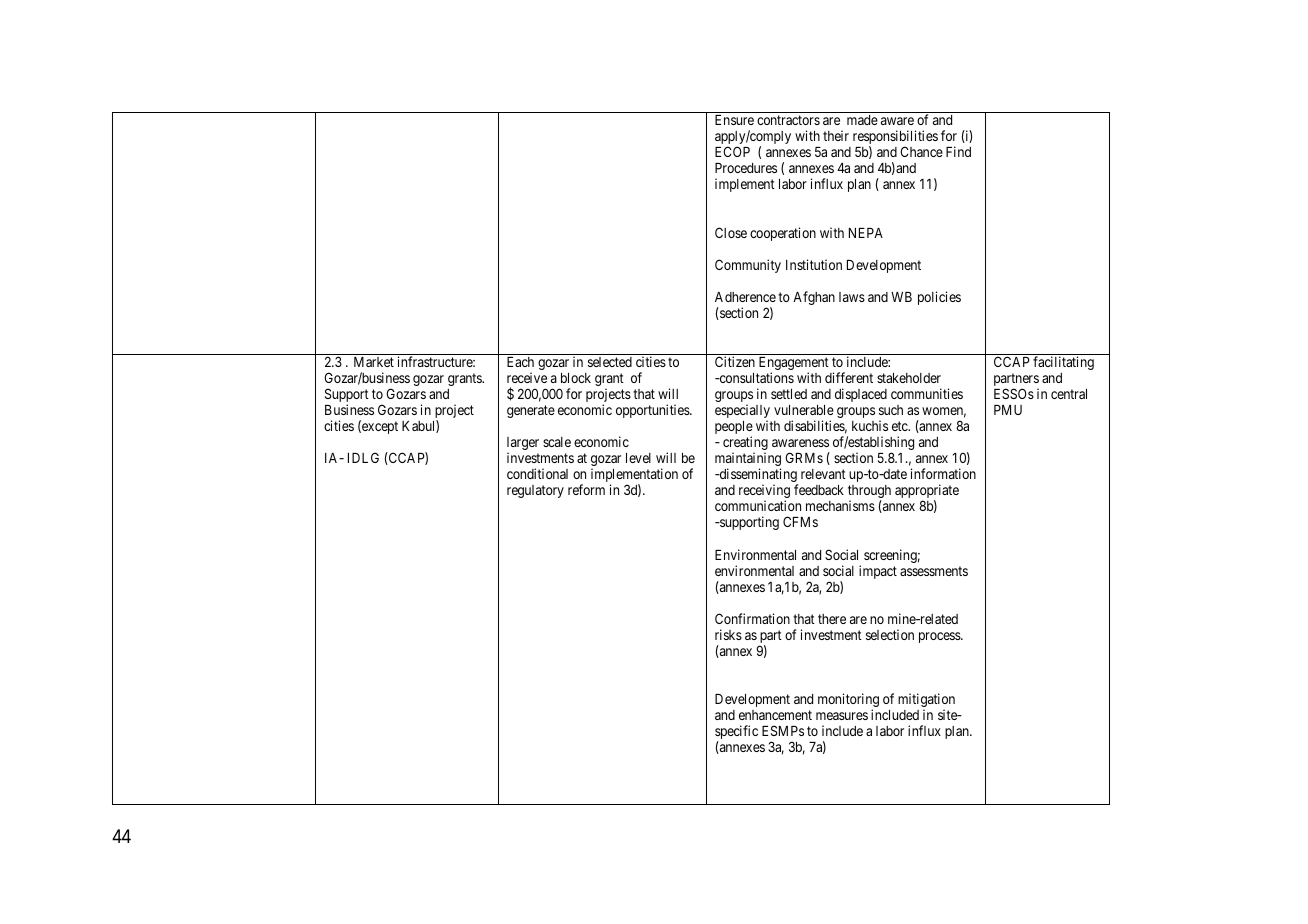  I want to click on appropriate, so click(927, 492).
